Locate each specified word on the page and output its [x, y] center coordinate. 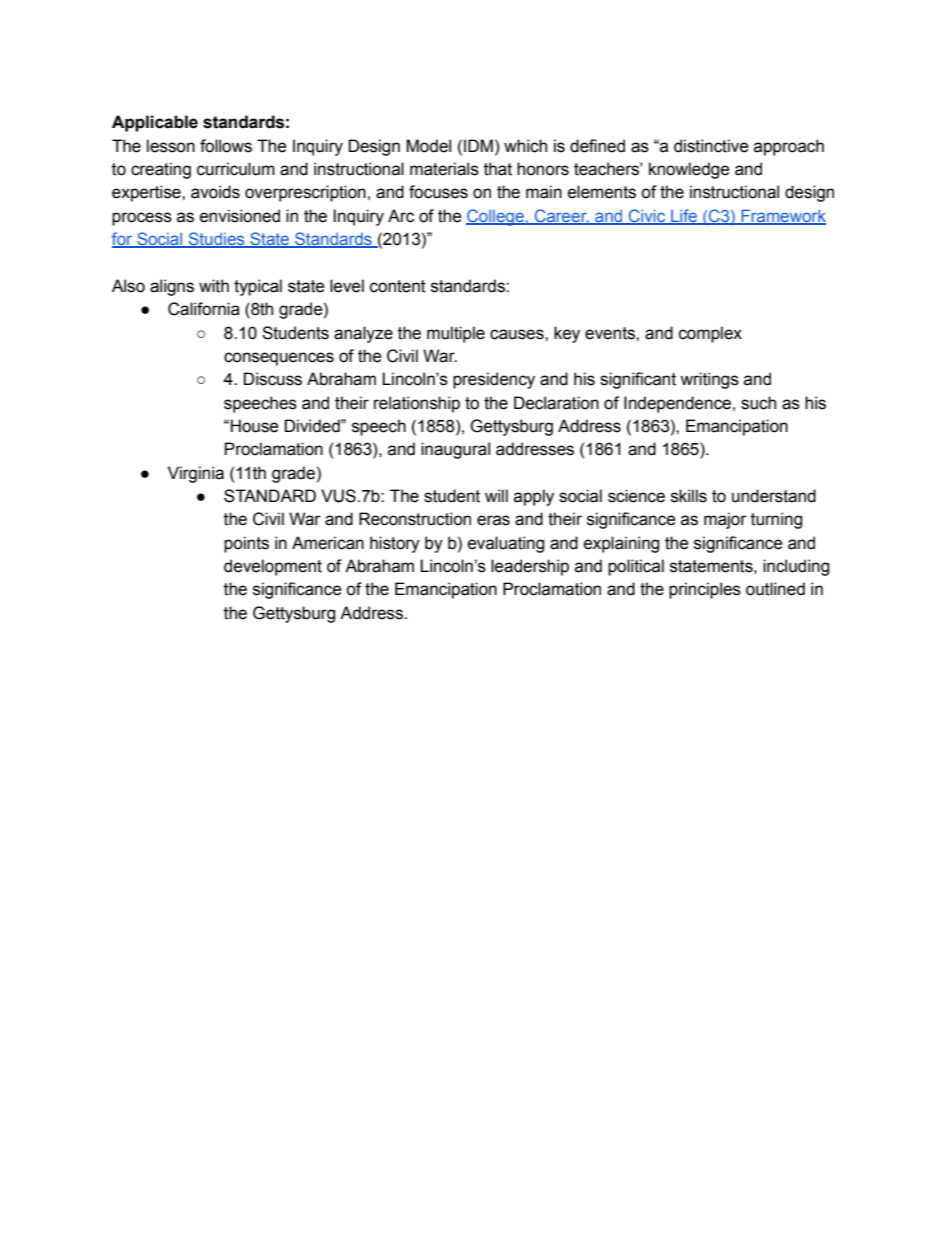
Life [684, 217]
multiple [456, 334]
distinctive [711, 146]
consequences [279, 359]
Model [428, 146]
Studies [216, 240]
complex [710, 334]
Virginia [196, 474]
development [273, 567]
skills [689, 496]
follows [226, 146]
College [496, 217]
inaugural [455, 450]
